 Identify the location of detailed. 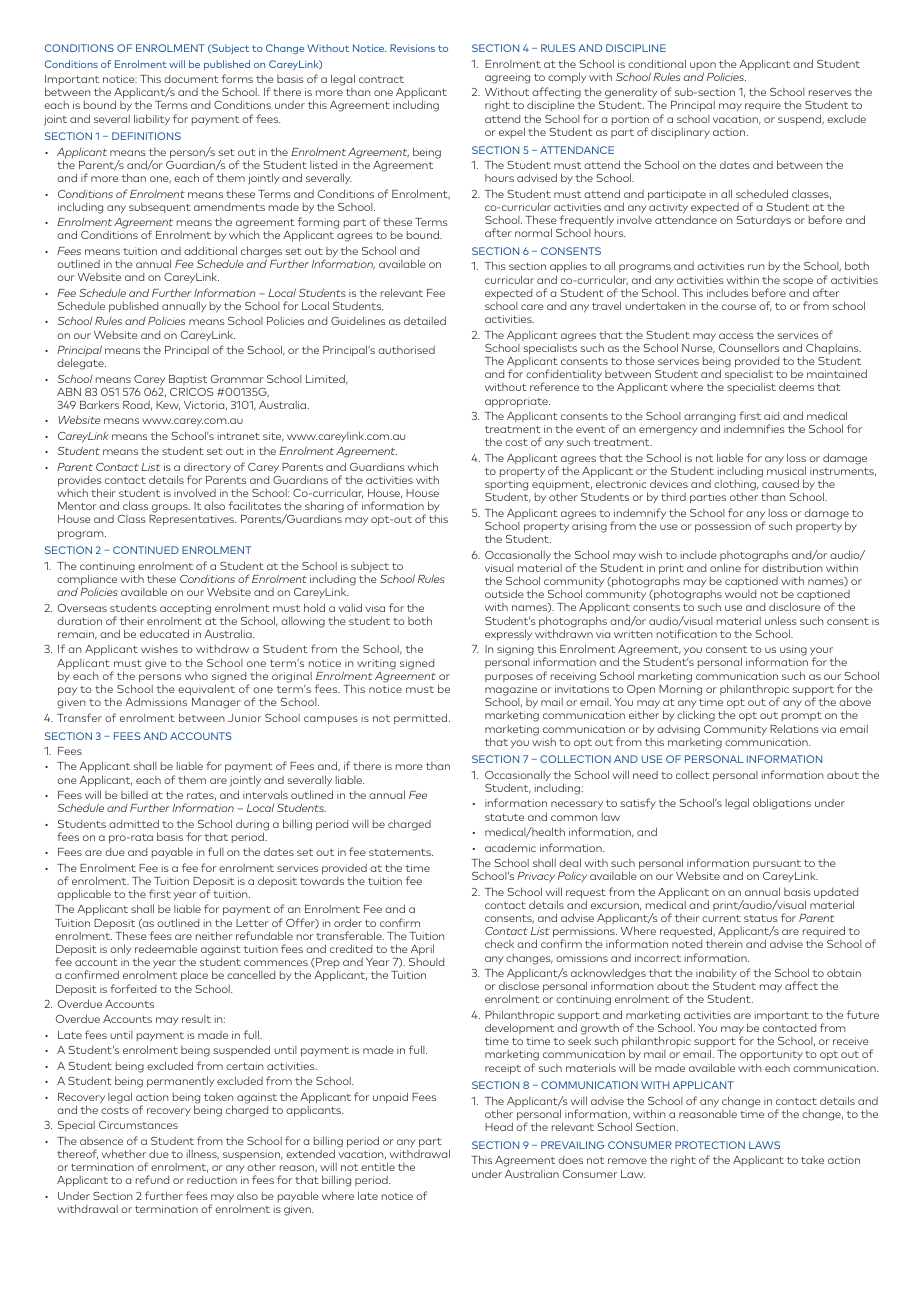
(425, 320).
